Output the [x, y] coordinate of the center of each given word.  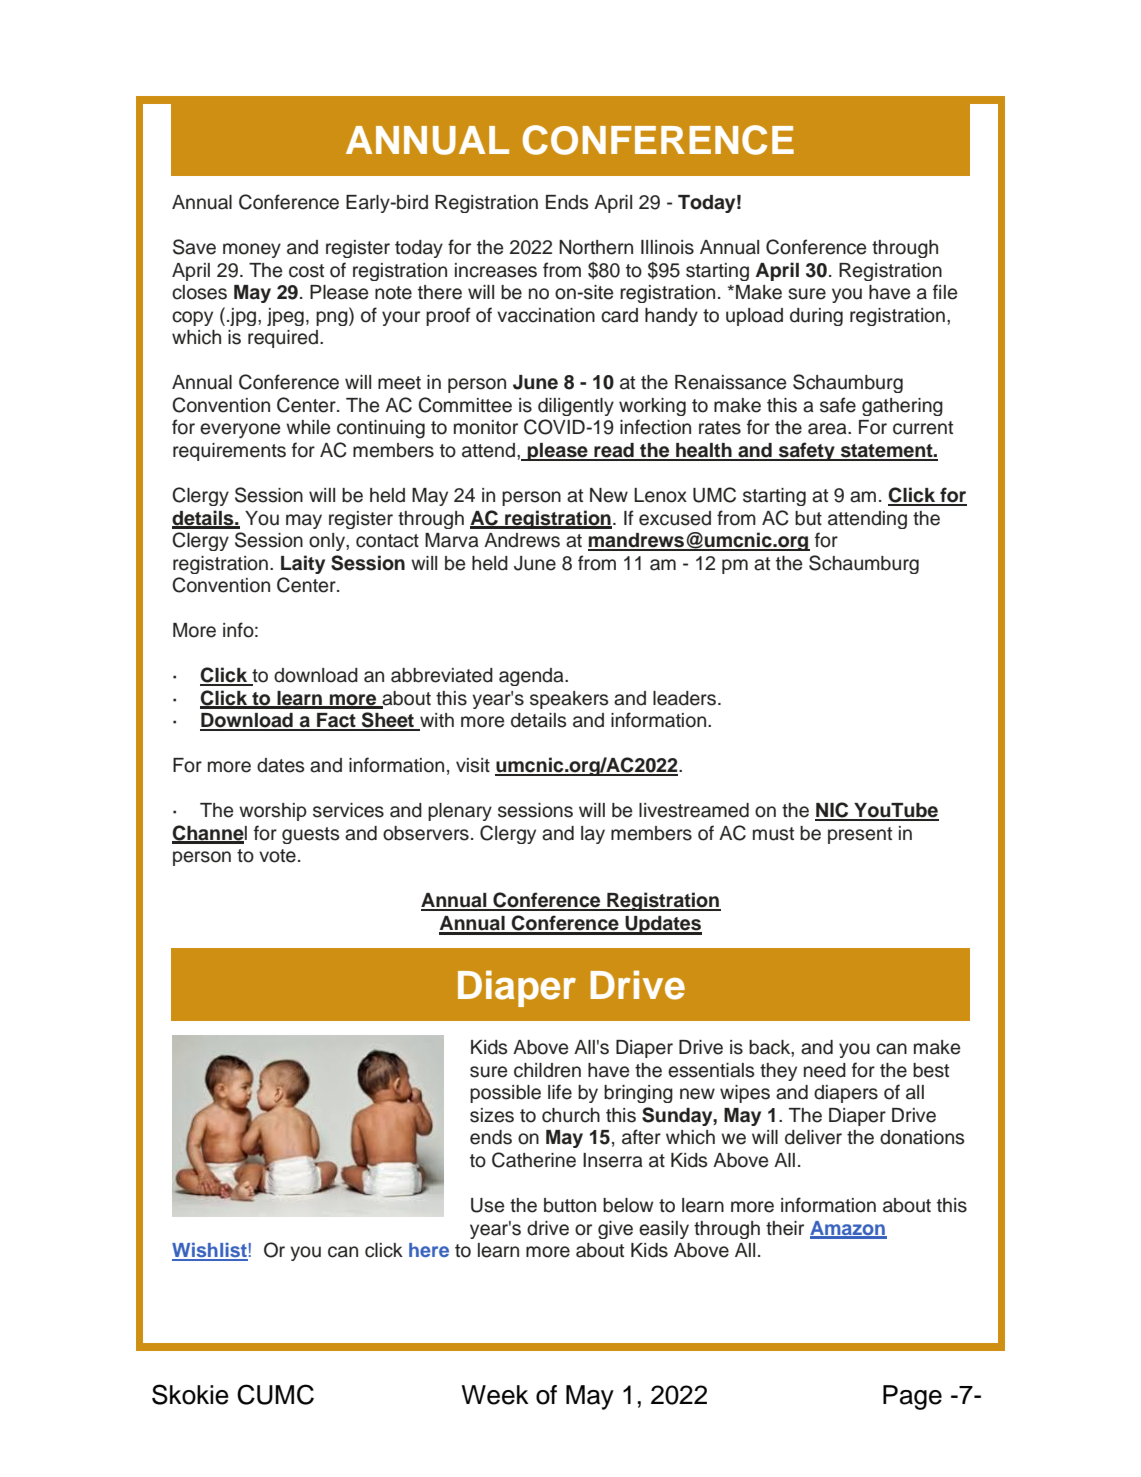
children [547, 1070]
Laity [303, 564]
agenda [532, 677]
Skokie [190, 1394]
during [816, 317]
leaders [684, 698]
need [825, 1070]
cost [306, 271]
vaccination [546, 315]
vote [277, 856]
